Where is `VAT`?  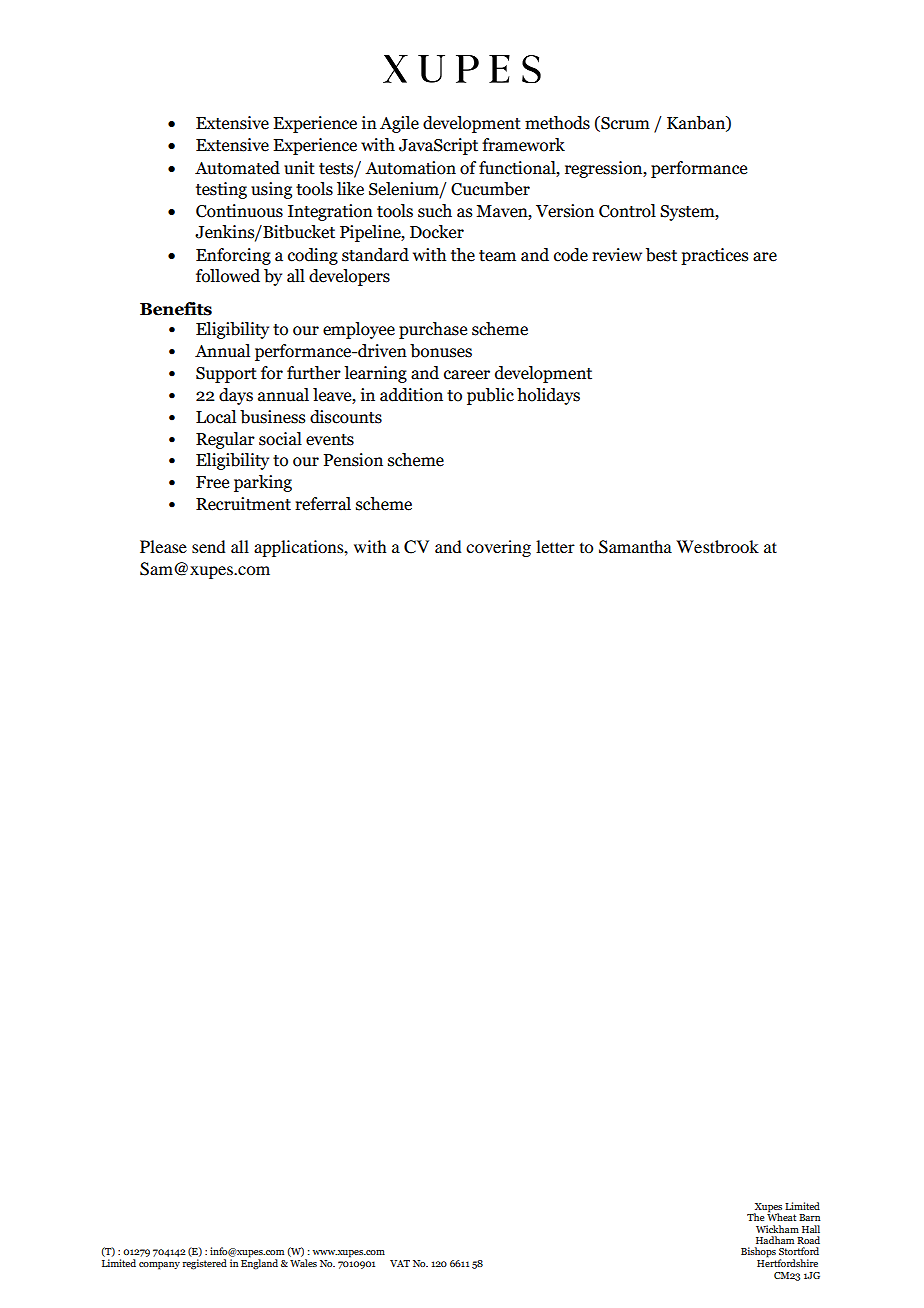
VAT is located at coordinates (400, 1263).
